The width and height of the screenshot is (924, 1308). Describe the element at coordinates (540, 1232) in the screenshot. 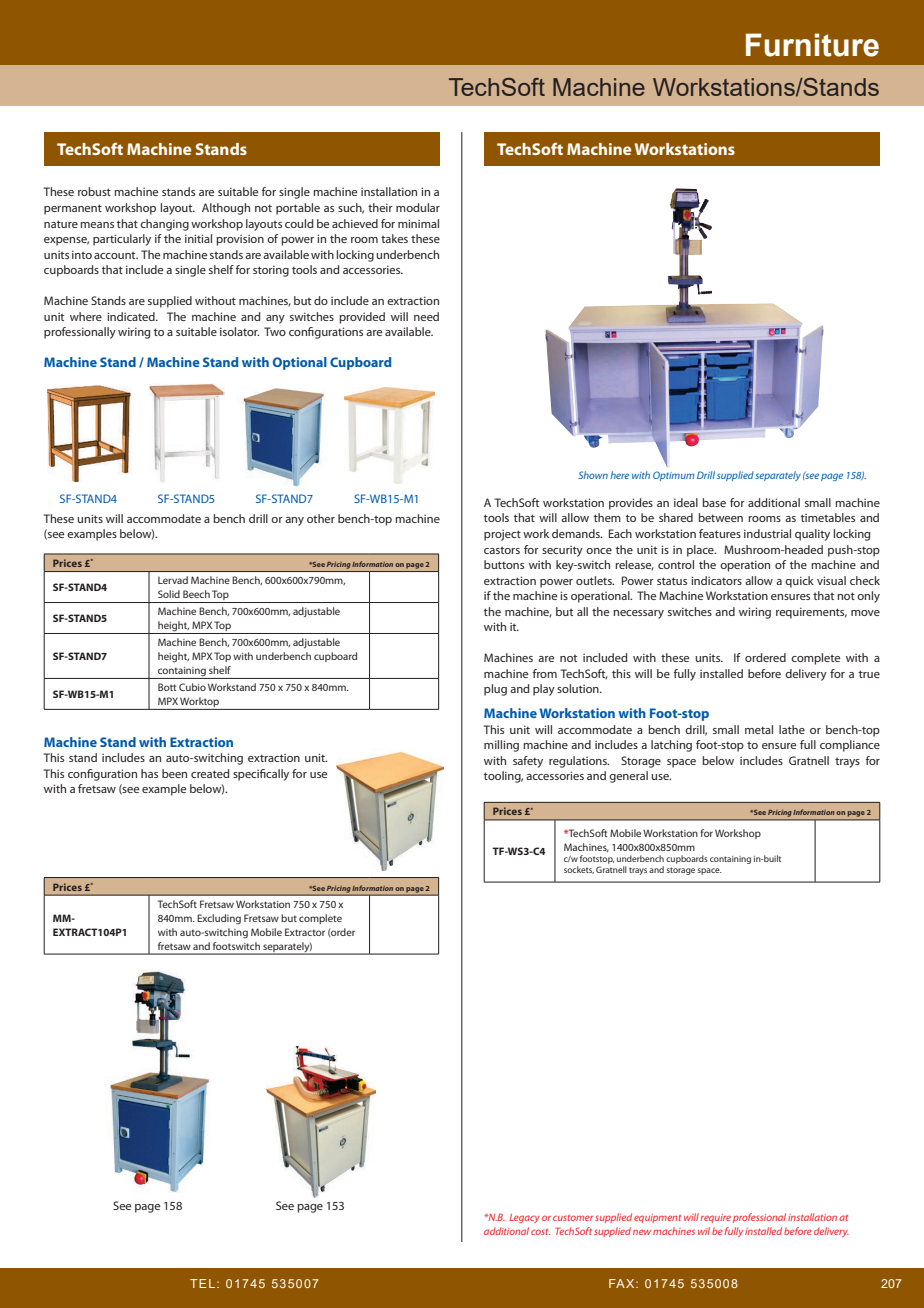

I see `cost` at that location.
